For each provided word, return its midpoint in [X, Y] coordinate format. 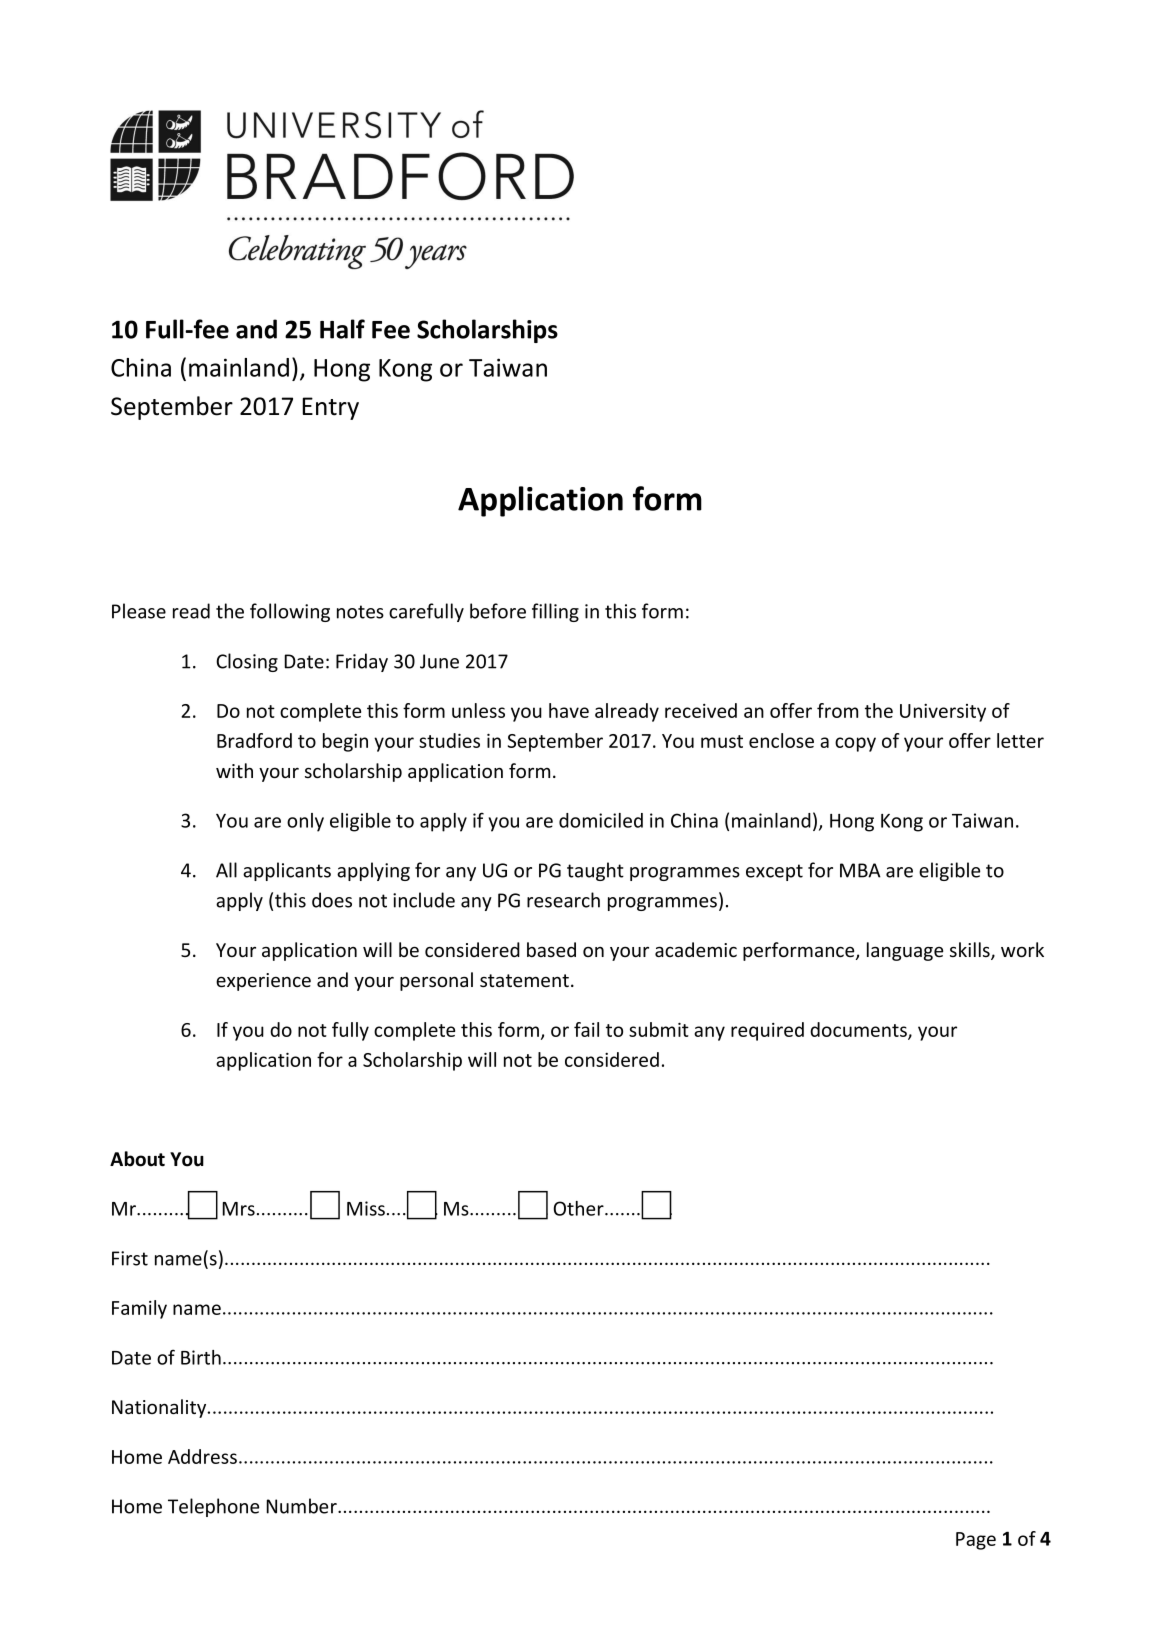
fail [586, 1029]
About [137, 1159]
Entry [330, 408]
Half [342, 329]
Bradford [254, 740]
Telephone [213, 1507]
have [569, 710]
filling [555, 612]
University [943, 713]
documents [859, 1031]
